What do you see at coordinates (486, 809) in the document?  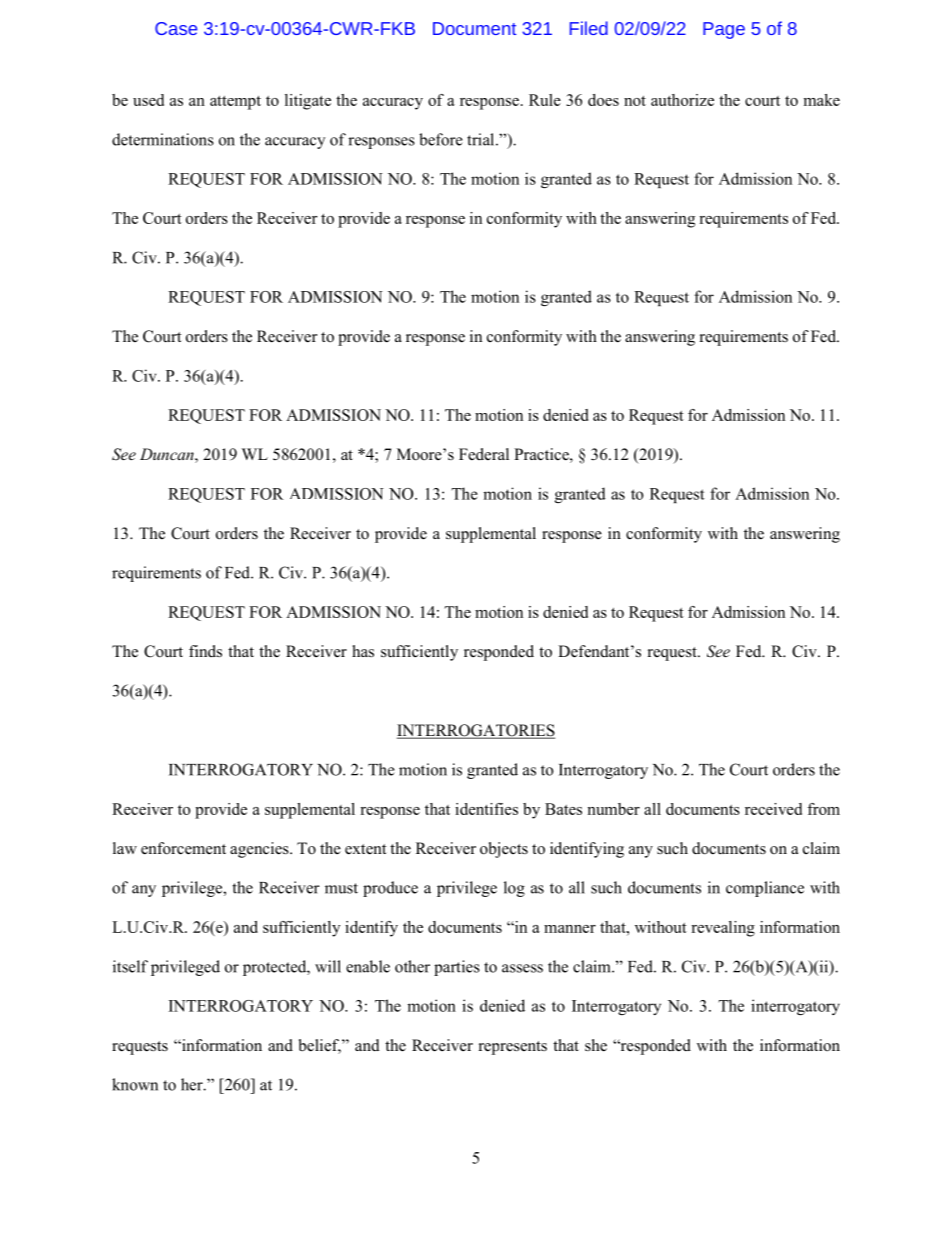 I see `identifies` at bounding box center [486, 809].
